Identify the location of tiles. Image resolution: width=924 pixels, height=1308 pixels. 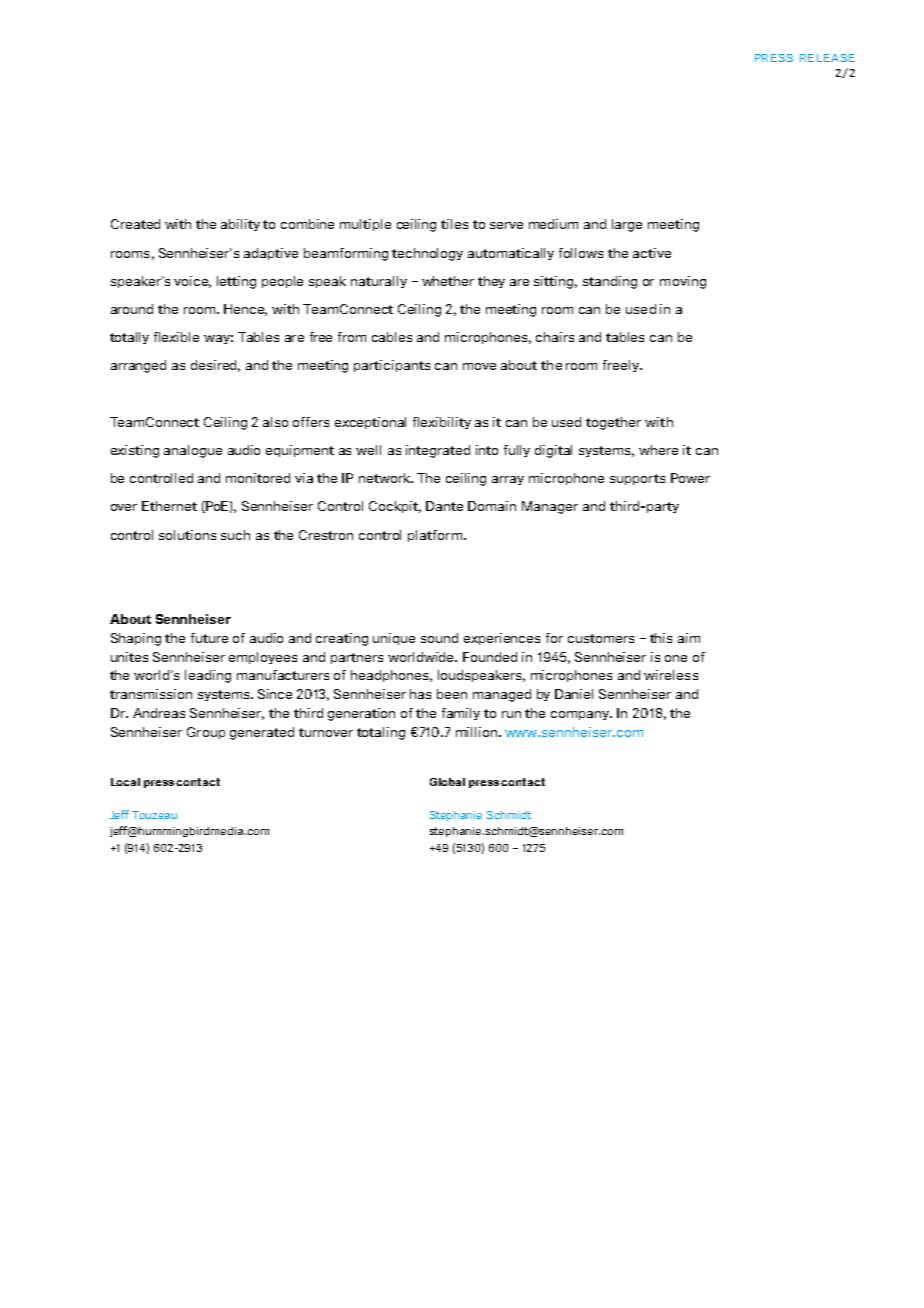
(454, 224).
